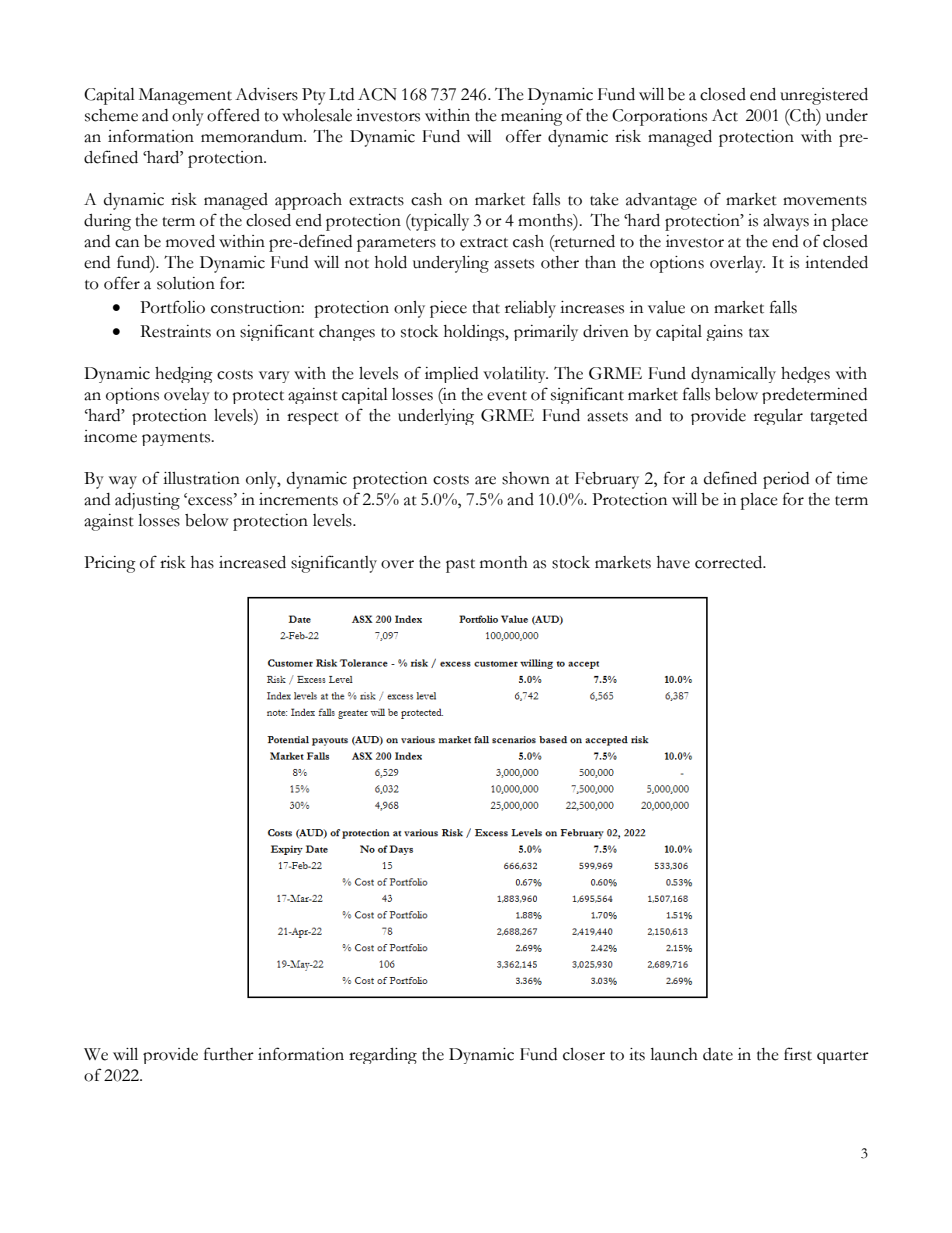  I want to click on unregistered, so click(824, 96).
